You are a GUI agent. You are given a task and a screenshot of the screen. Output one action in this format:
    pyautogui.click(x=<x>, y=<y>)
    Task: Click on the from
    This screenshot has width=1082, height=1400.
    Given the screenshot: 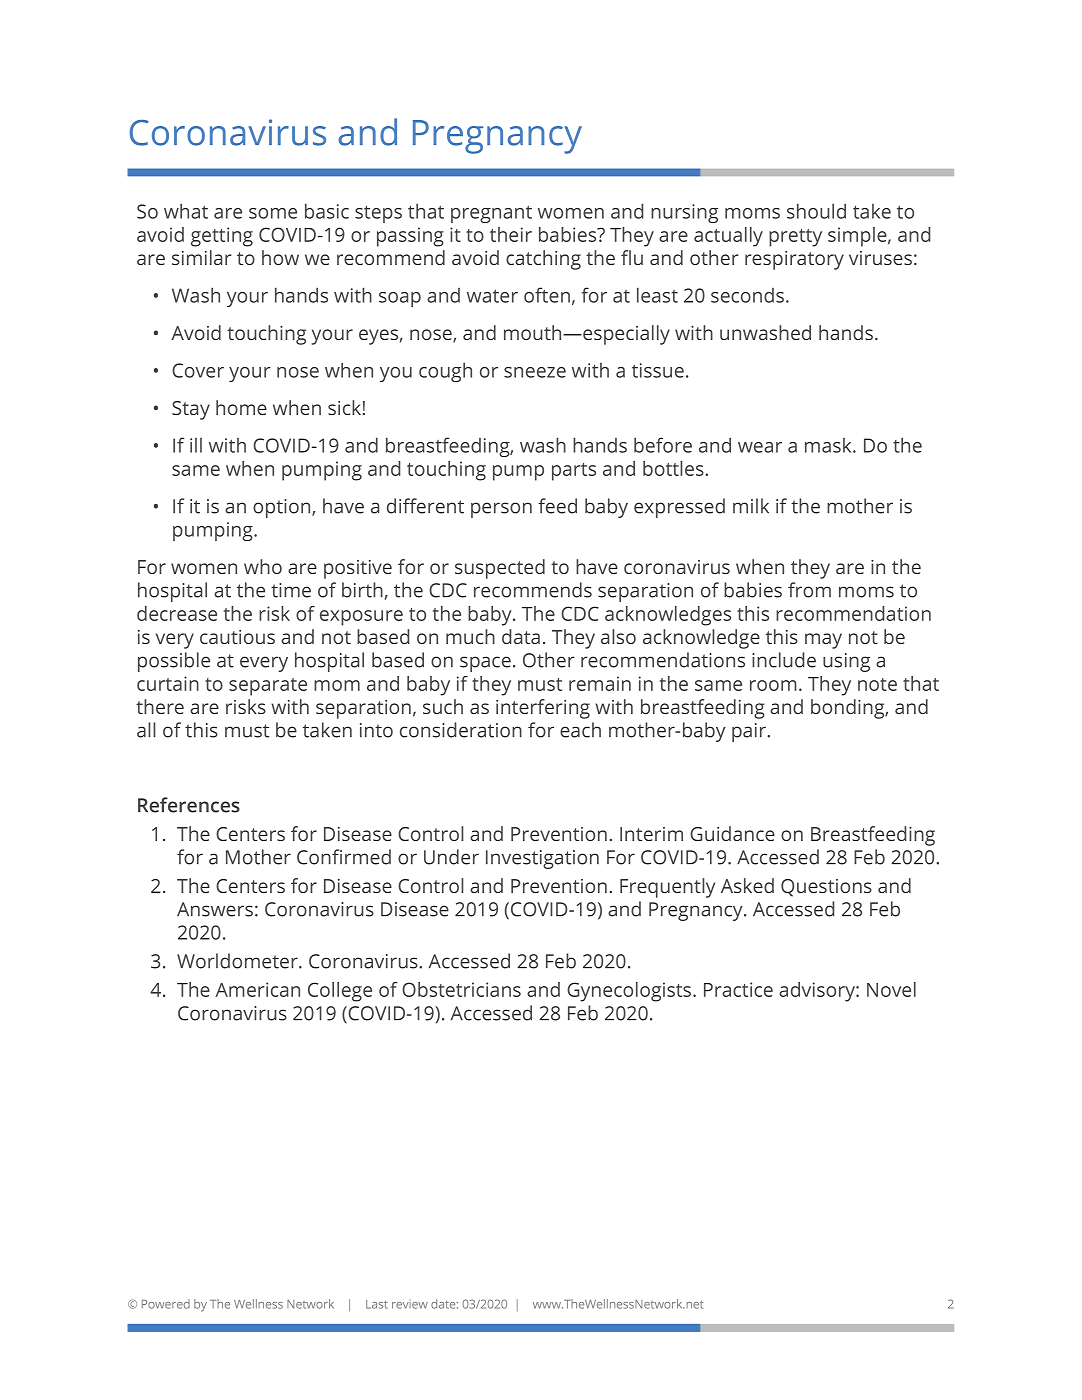 What is the action you would take?
    pyautogui.click(x=809, y=590)
